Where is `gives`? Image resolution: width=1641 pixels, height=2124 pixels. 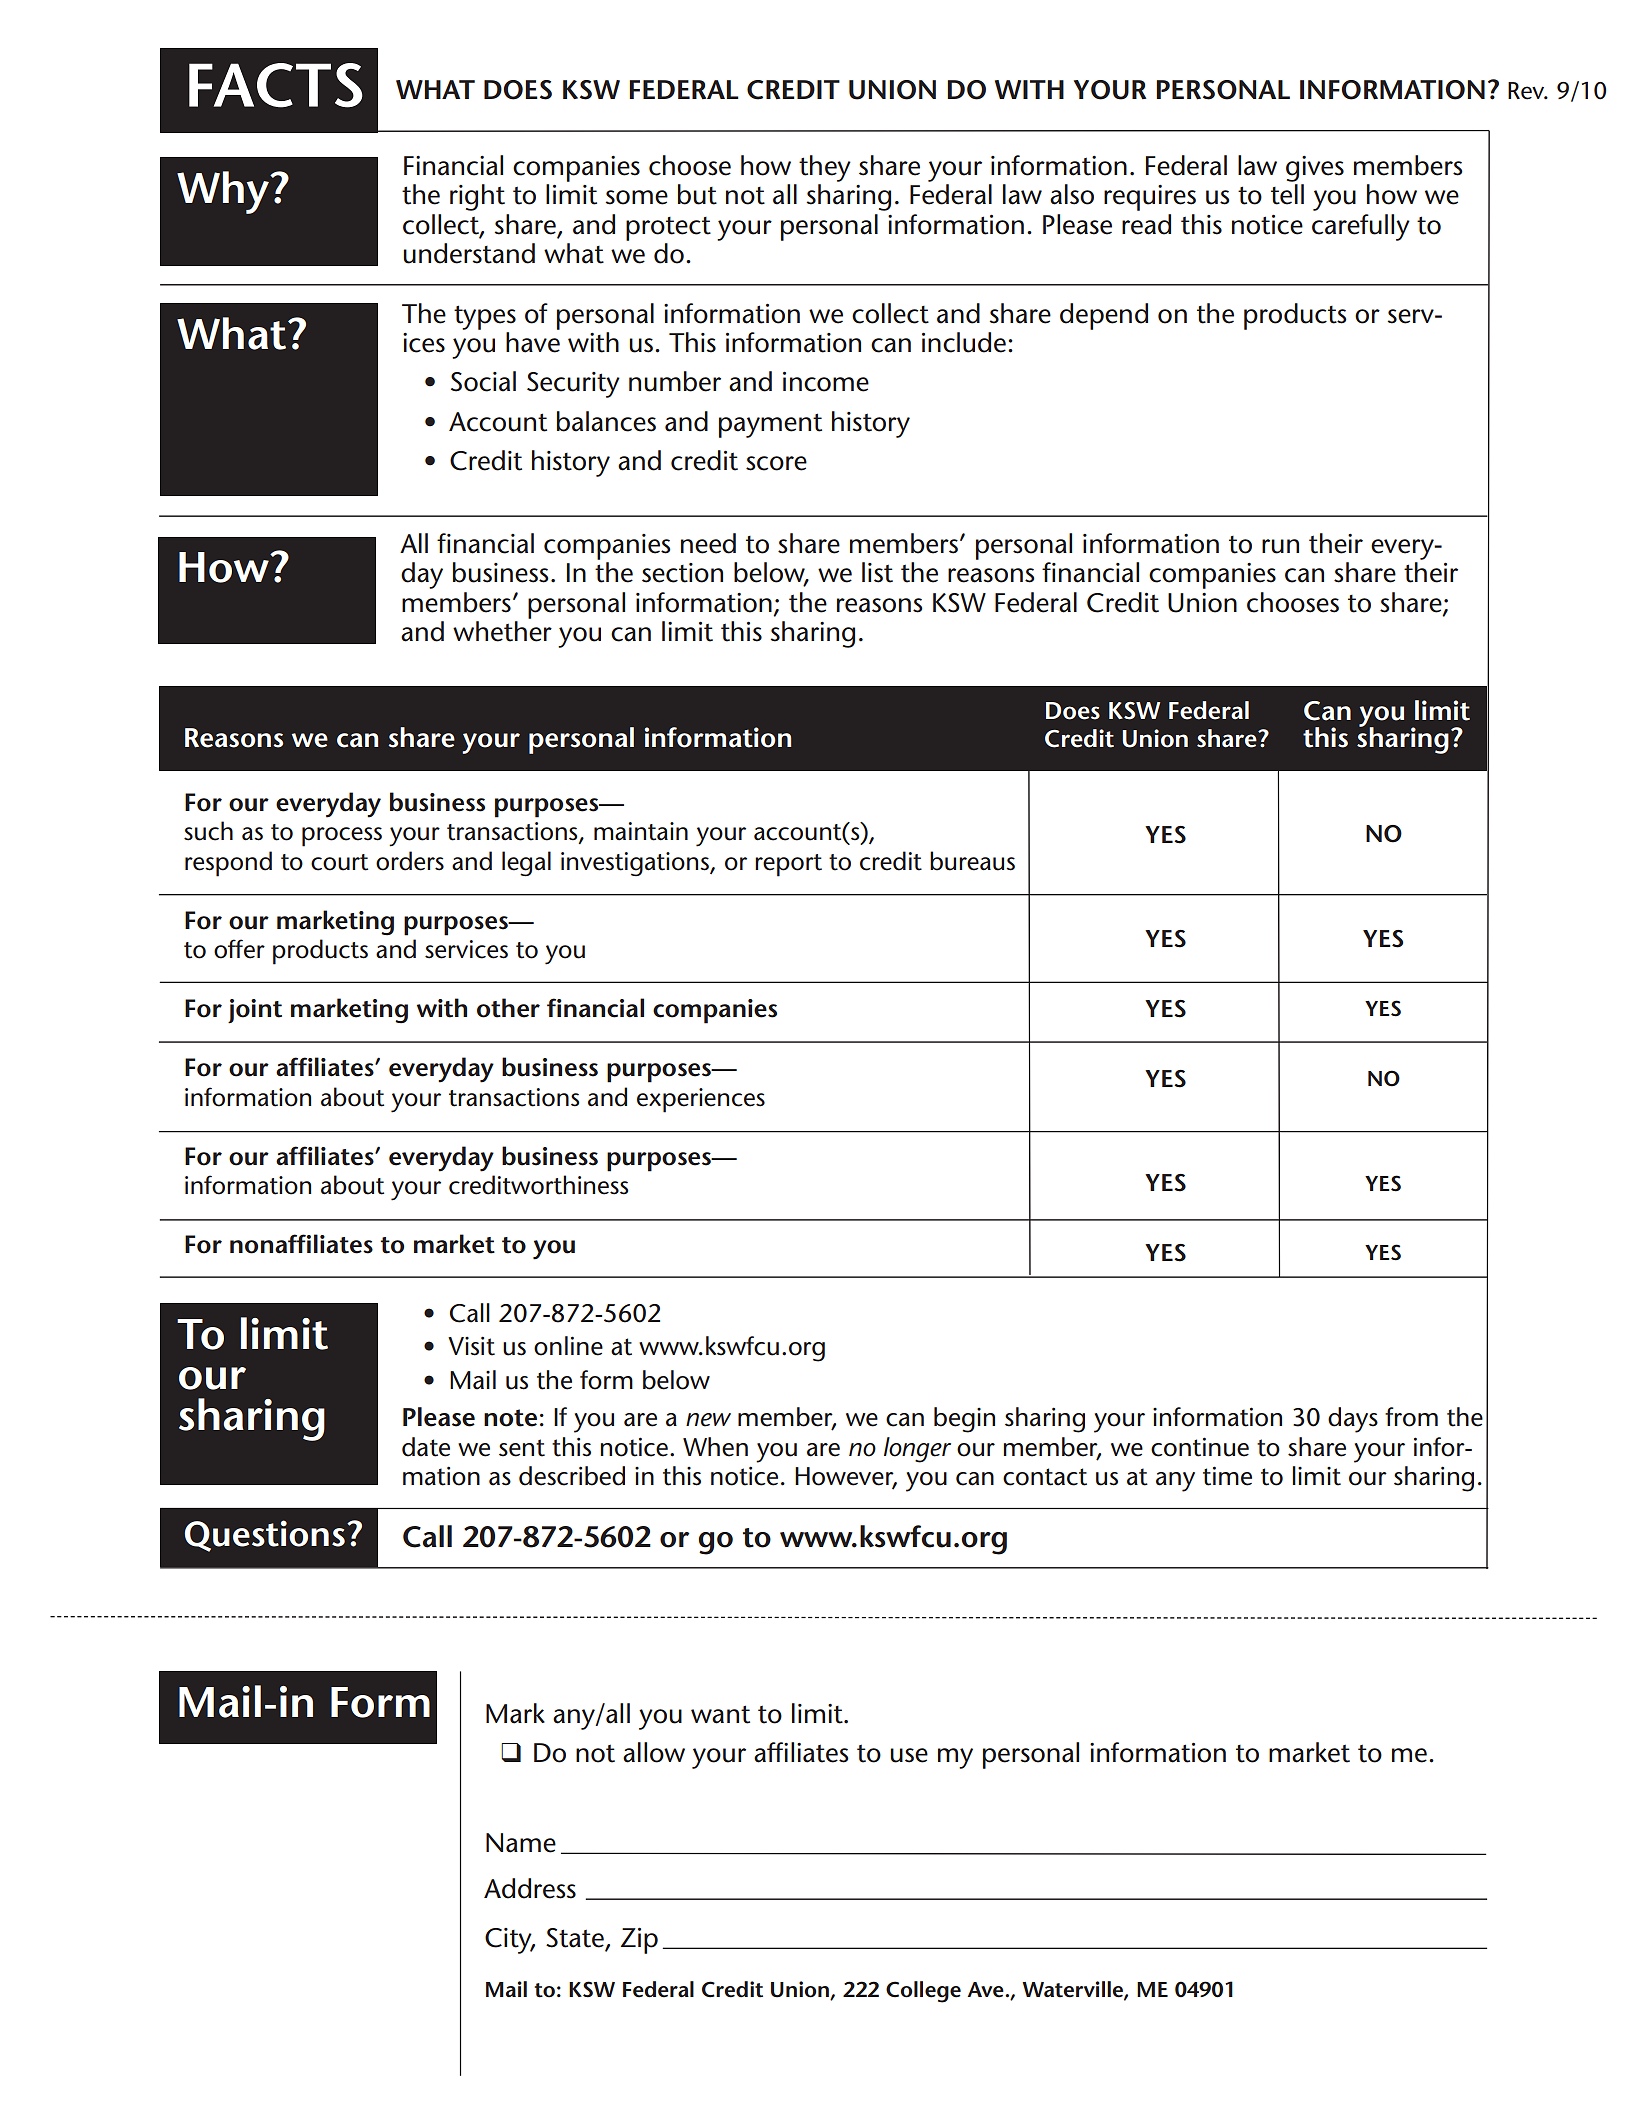
gives is located at coordinates (1315, 169).
